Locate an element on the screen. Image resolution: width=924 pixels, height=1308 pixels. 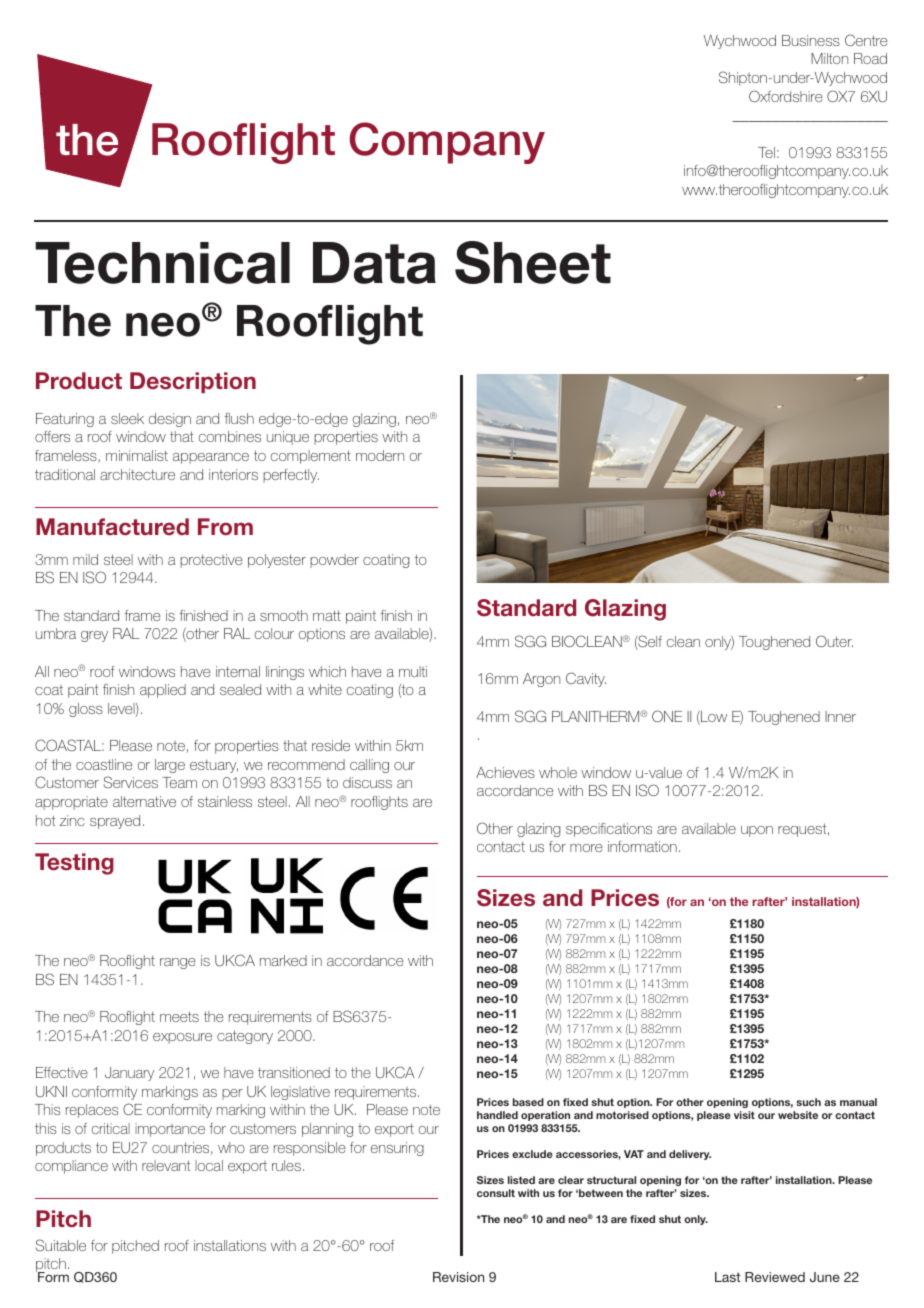
applied is located at coordinates (163, 691).
